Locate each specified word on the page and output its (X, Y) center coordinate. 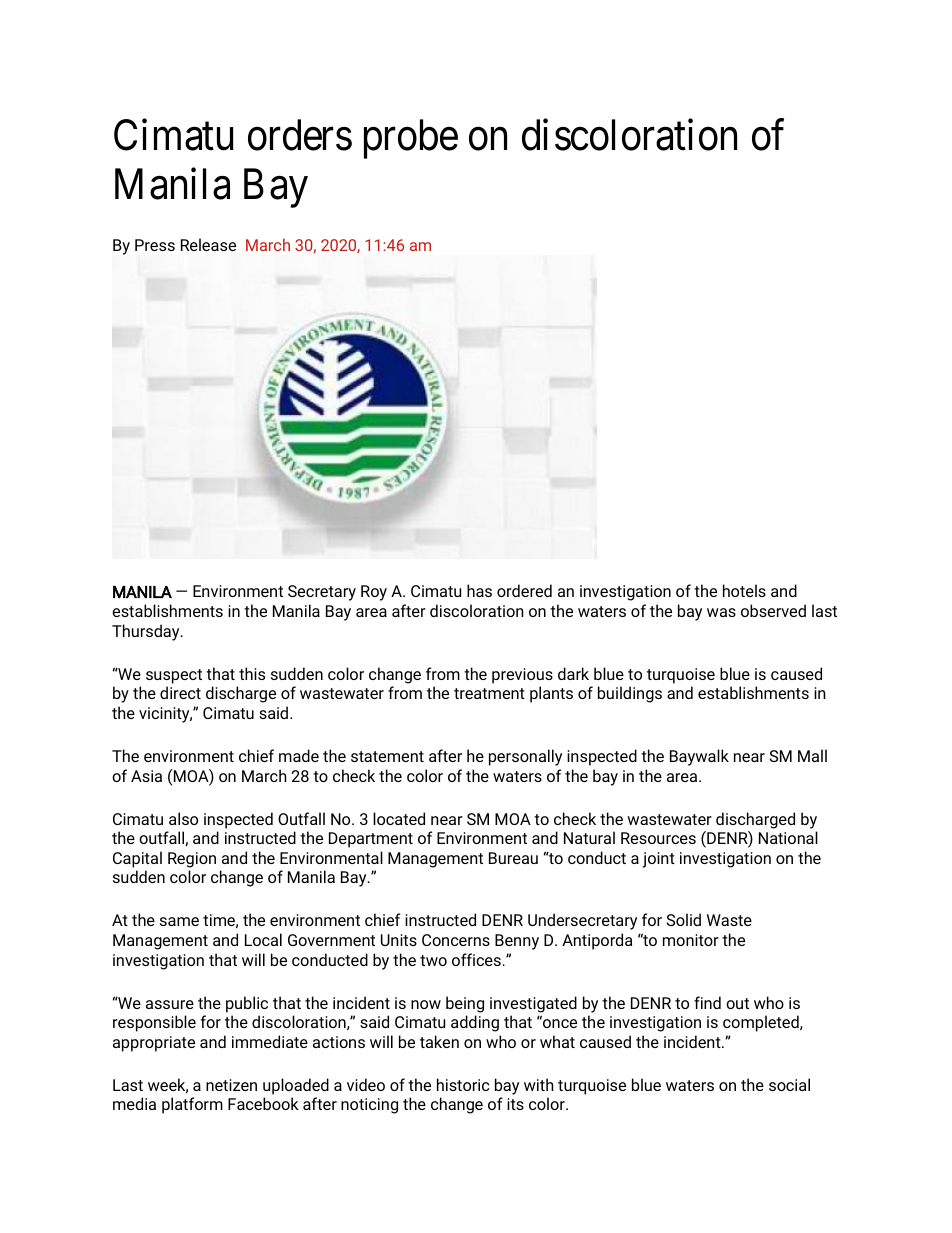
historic (463, 1084)
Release (208, 244)
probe (411, 139)
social (789, 1084)
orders (300, 135)
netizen (231, 1085)
